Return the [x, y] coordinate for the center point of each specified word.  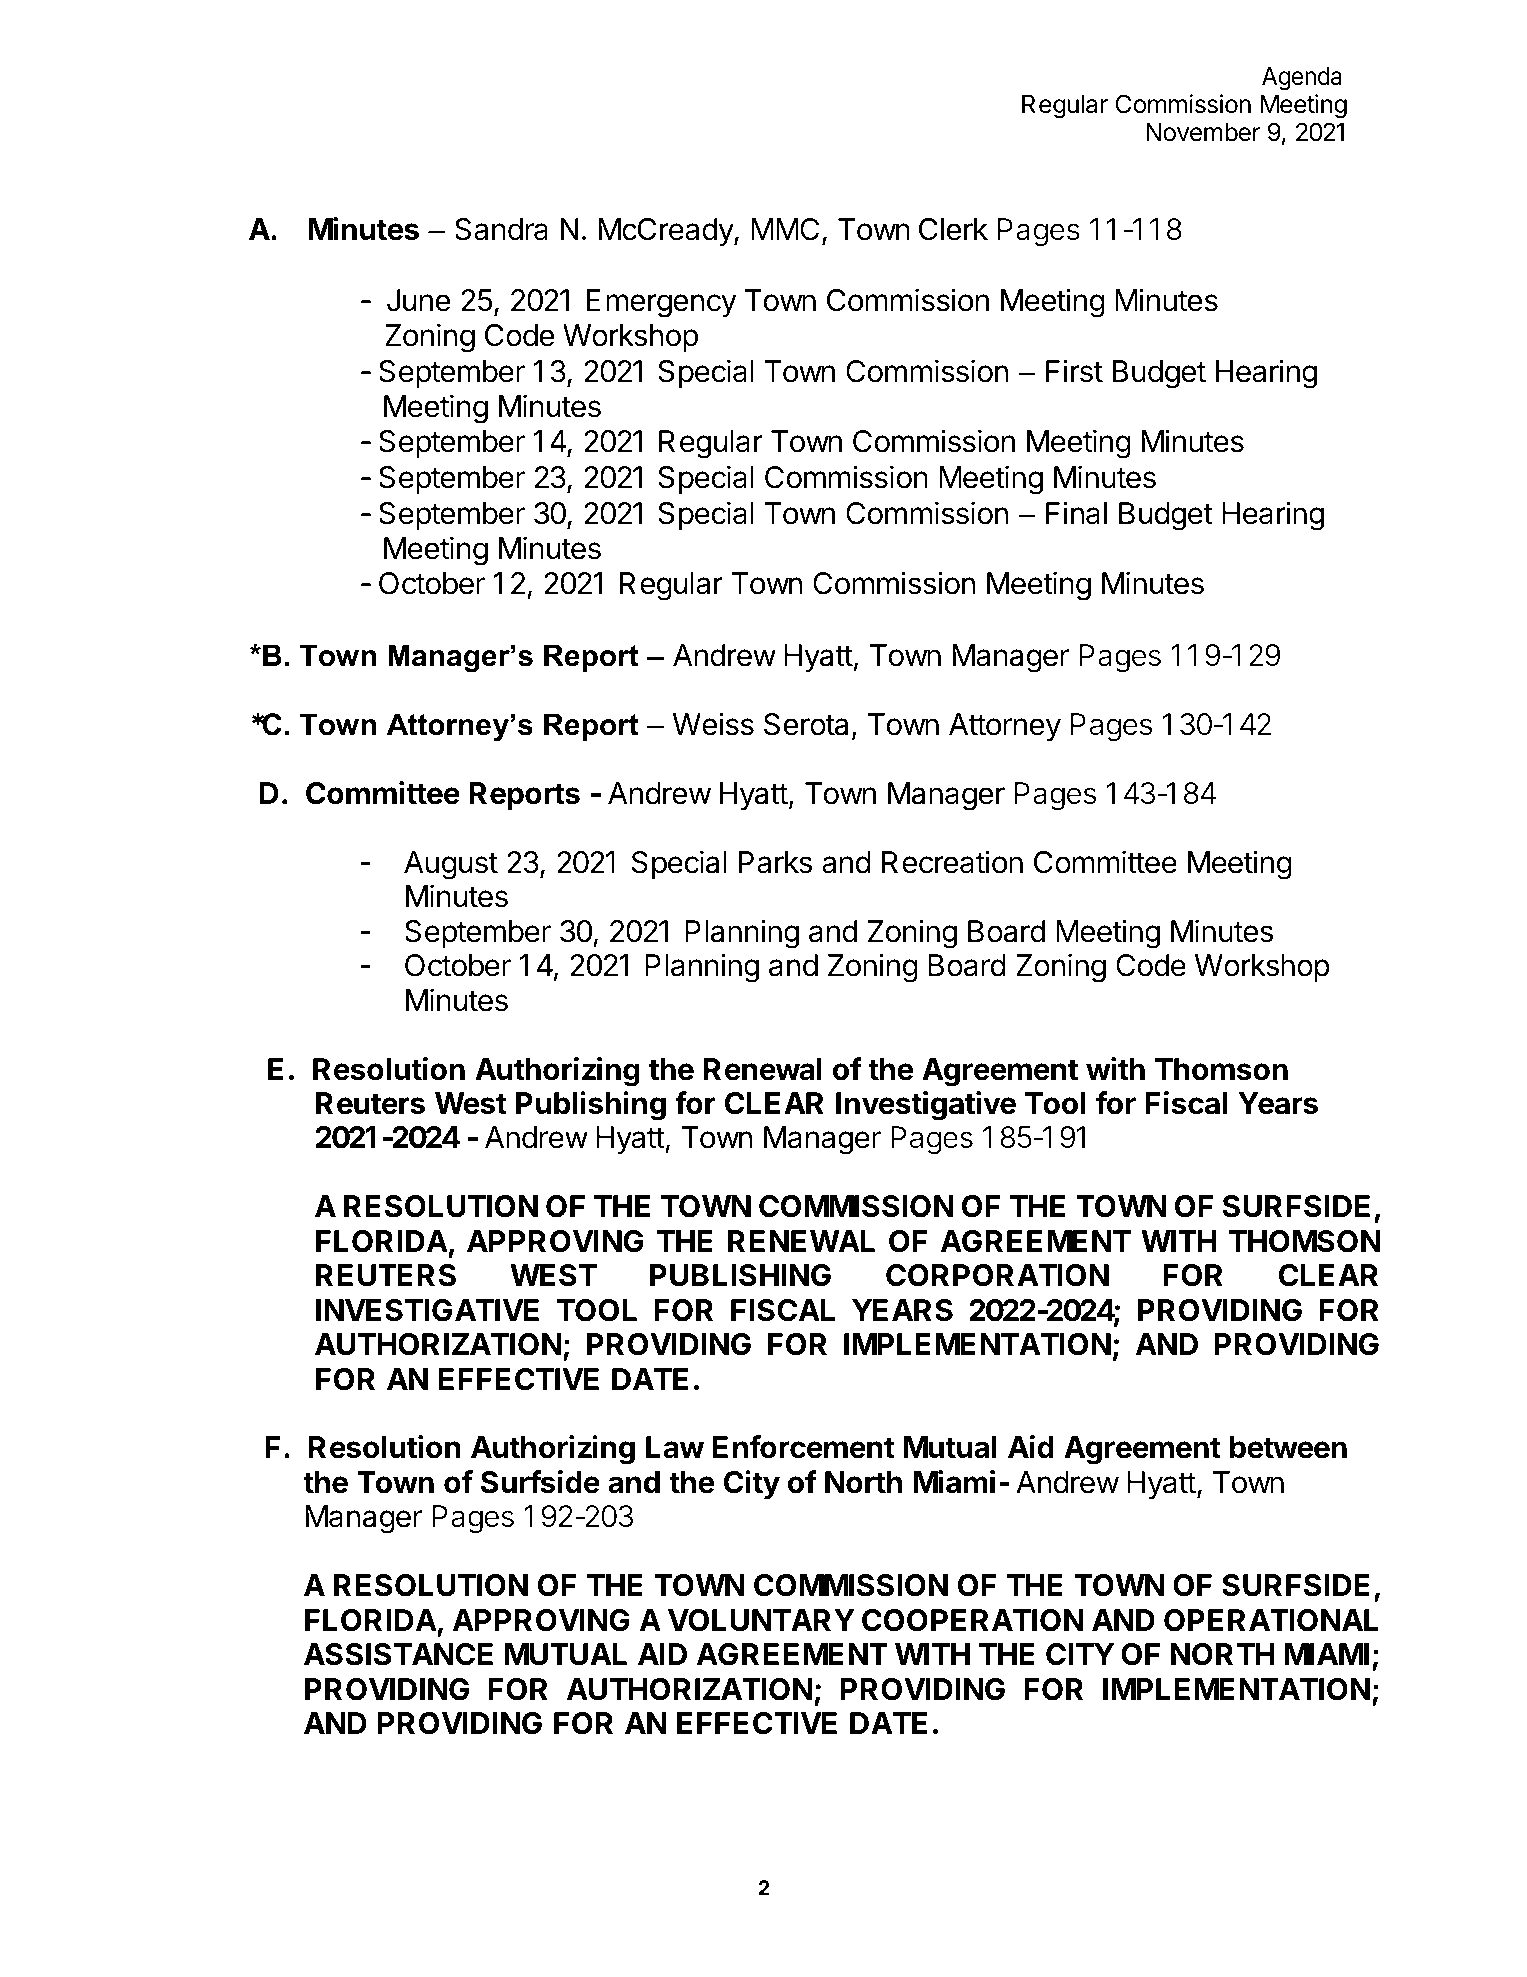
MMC [785, 229]
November [1203, 132]
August [451, 865]
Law [675, 1447]
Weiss [713, 724]
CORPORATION [997, 1275]
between [1288, 1447]
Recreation [952, 862]
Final [1076, 513]
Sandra [501, 229]
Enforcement [804, 1447]
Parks [775, 862]
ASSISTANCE [398, 1654]
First [1074, 371]
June [419, 300]
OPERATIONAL [1271, 1620]
